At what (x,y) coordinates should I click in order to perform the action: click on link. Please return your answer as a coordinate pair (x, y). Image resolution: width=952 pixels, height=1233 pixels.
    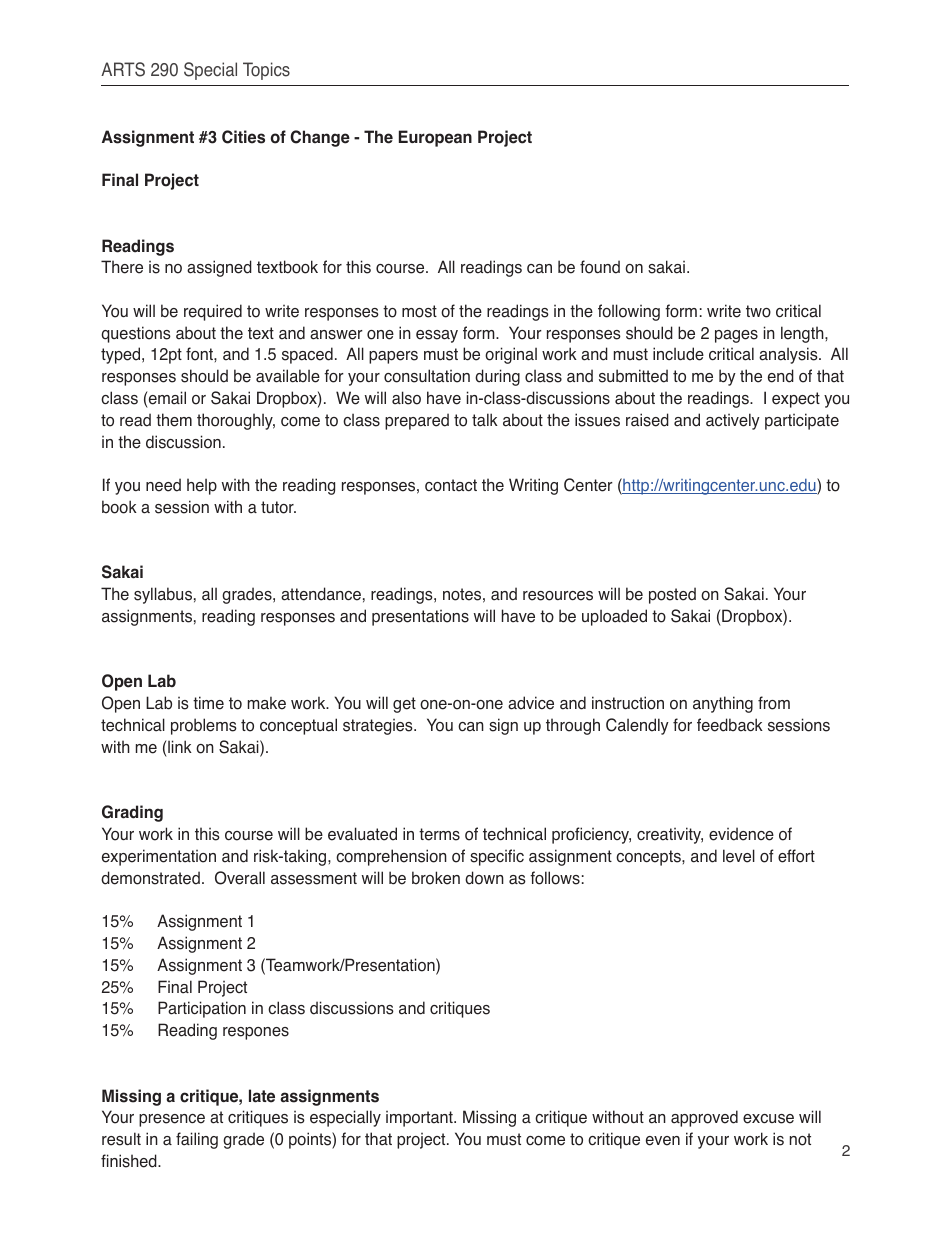
    Looking at the image, I should click on (180, 746).
